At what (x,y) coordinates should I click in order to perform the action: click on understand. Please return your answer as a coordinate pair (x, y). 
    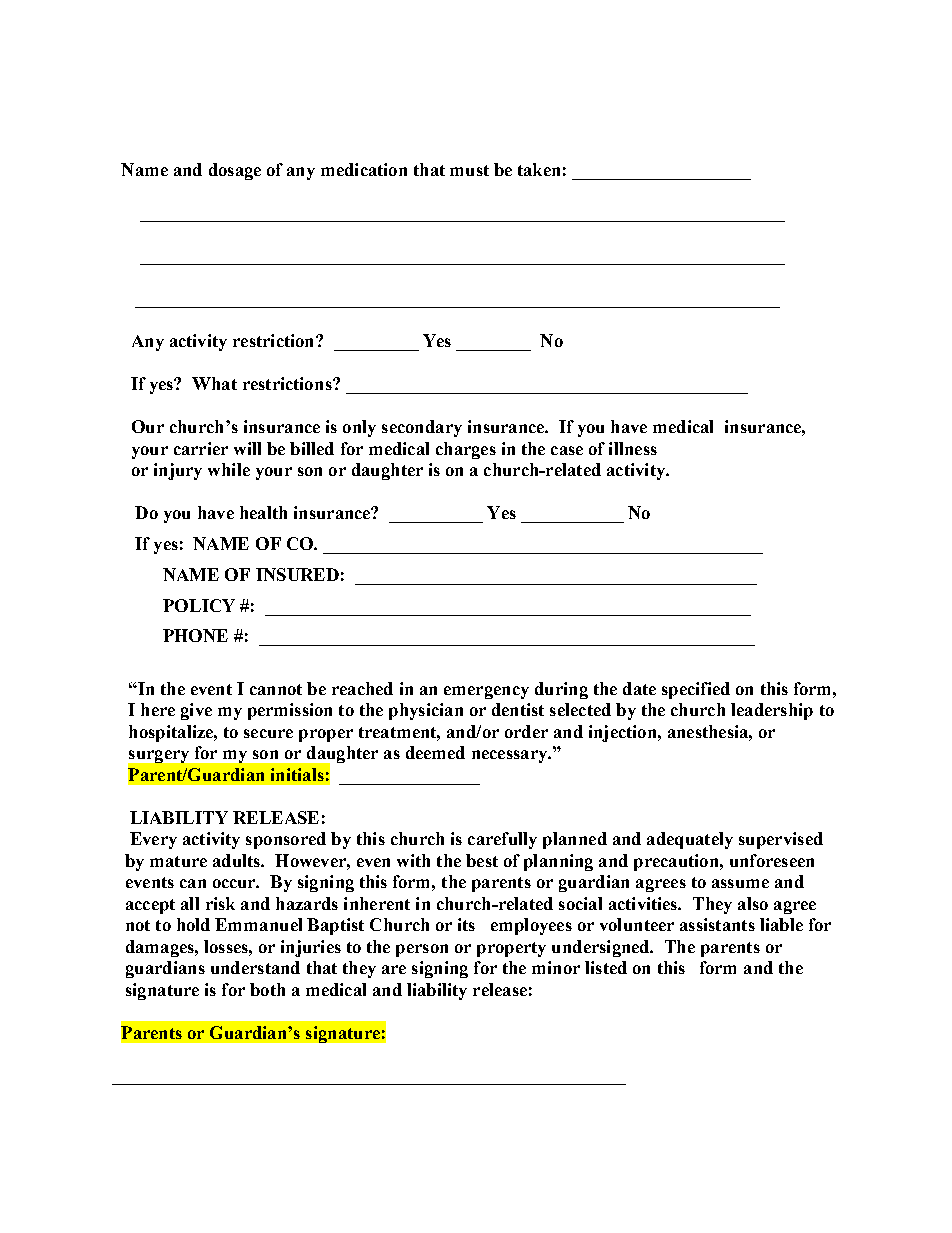
    Looking at the image, I should click on (255, 967).
